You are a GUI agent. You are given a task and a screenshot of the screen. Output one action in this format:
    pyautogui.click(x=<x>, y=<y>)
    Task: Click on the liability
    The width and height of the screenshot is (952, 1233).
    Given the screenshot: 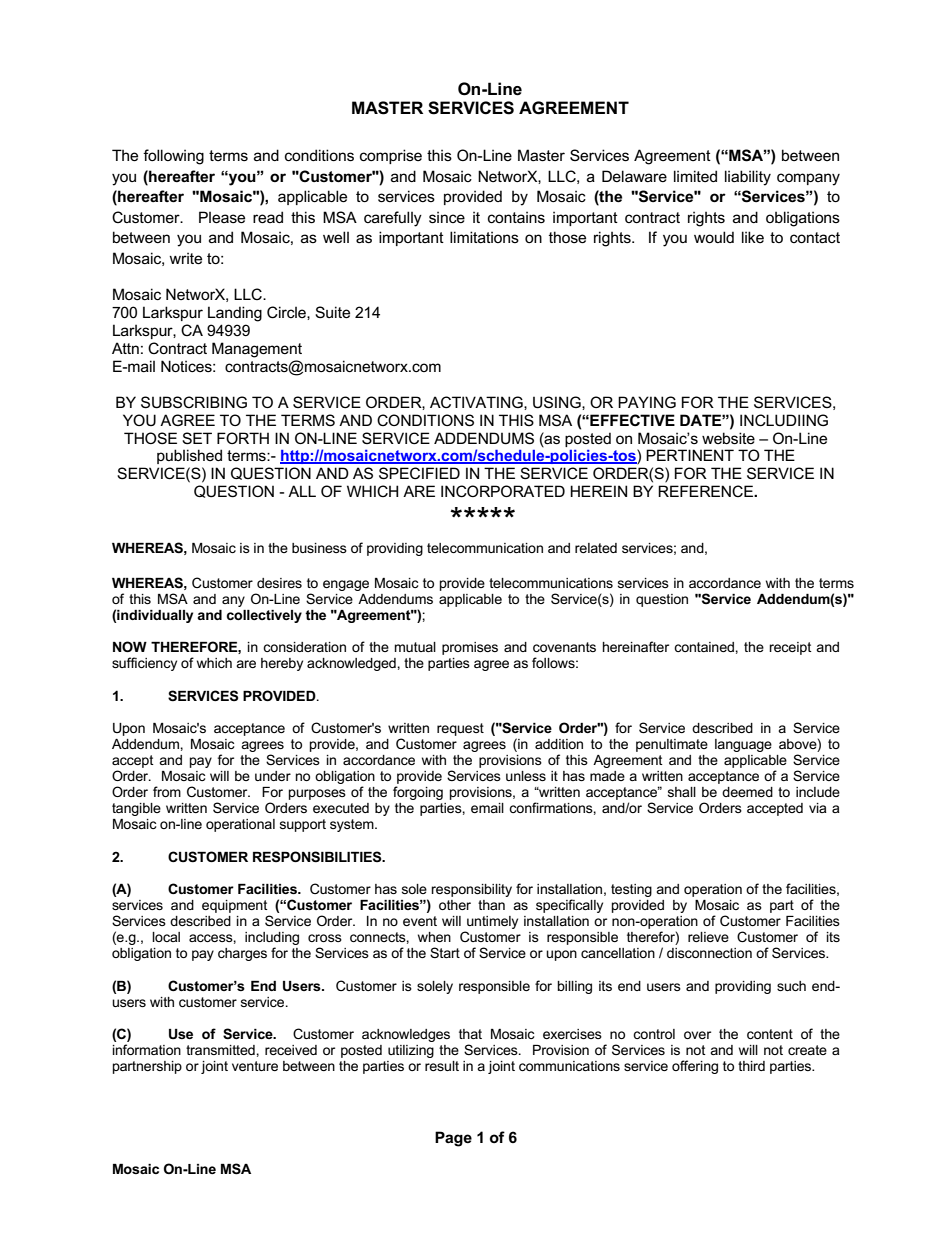 What is the action you would take?
    pyautogui.click(x=748, y=178)
